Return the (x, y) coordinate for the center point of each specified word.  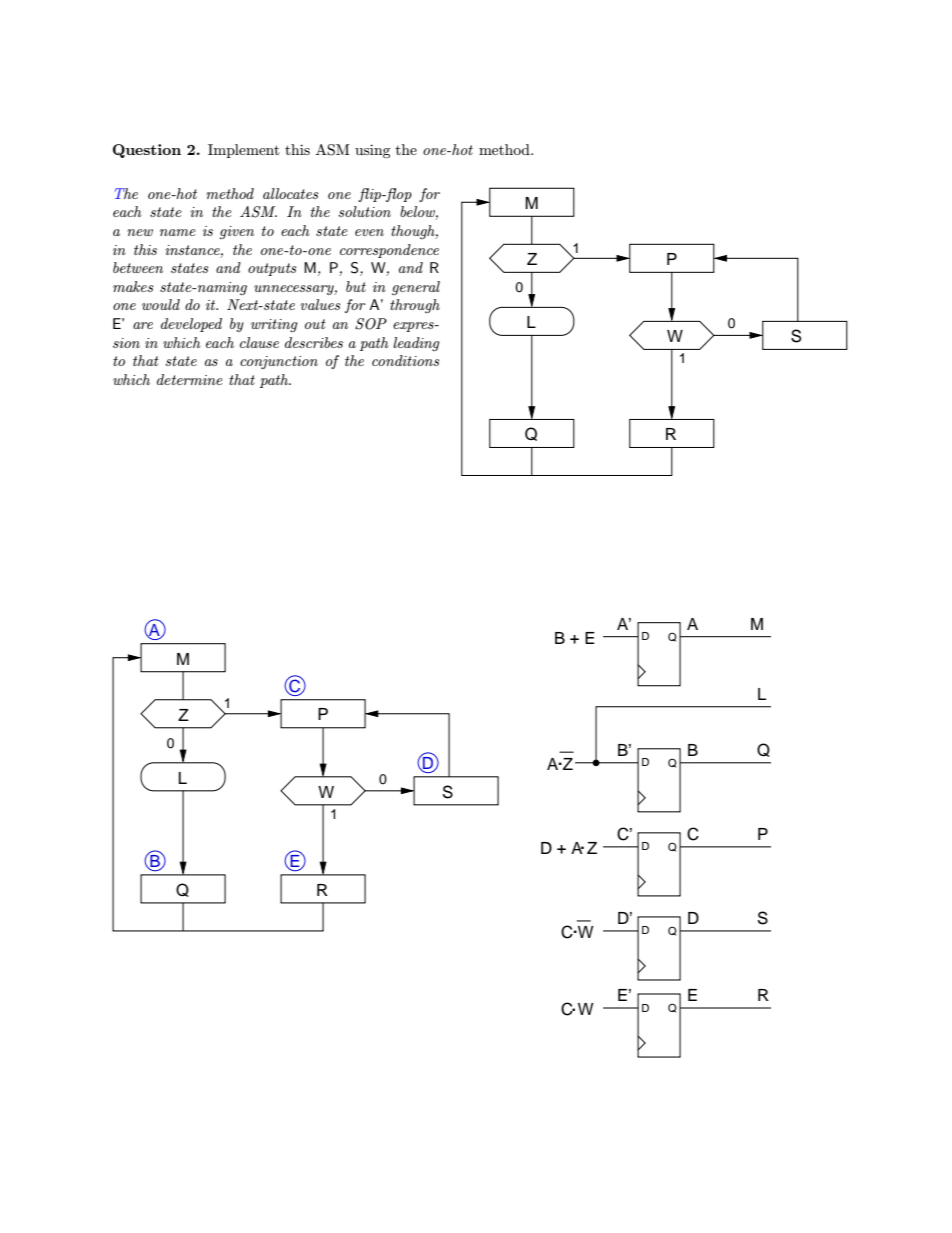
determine (190, 379)
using (372, 151)
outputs (272, 269)
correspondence (389, 251)
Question (147, 151)
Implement (244, 151)
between (138, 267)
